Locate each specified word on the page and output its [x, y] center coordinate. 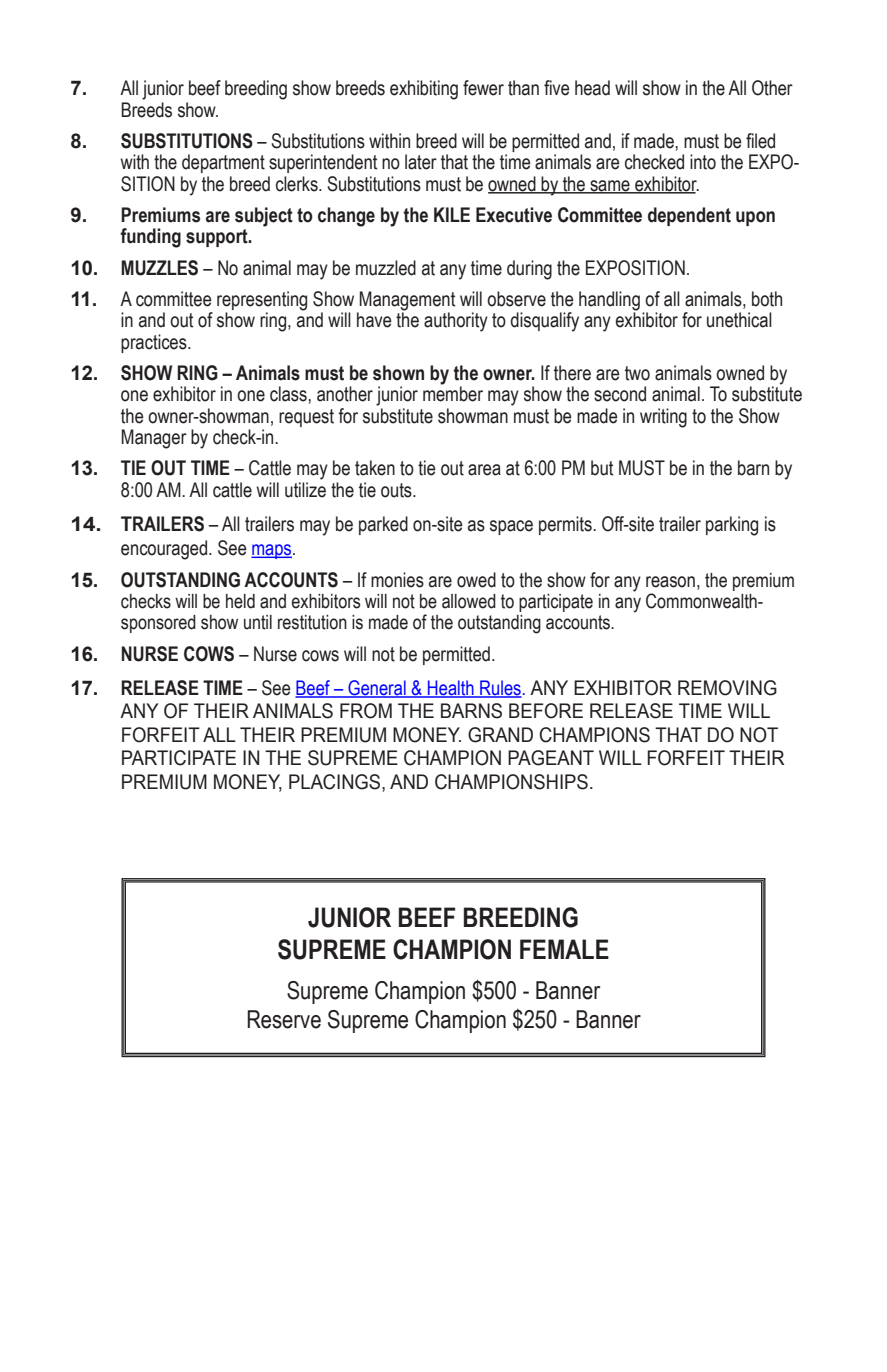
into [703, 162]
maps [272, 551]
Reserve [284, 1019]
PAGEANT [551, 758]
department [223, 163]
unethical [739, 320]
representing [262, 302]
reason [670, 582]
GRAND [500, 735]
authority [456, 322]
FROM [366, 711]
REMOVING [727, 688]
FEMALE [564, 949]
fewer [483, 88]
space [511, 527]
